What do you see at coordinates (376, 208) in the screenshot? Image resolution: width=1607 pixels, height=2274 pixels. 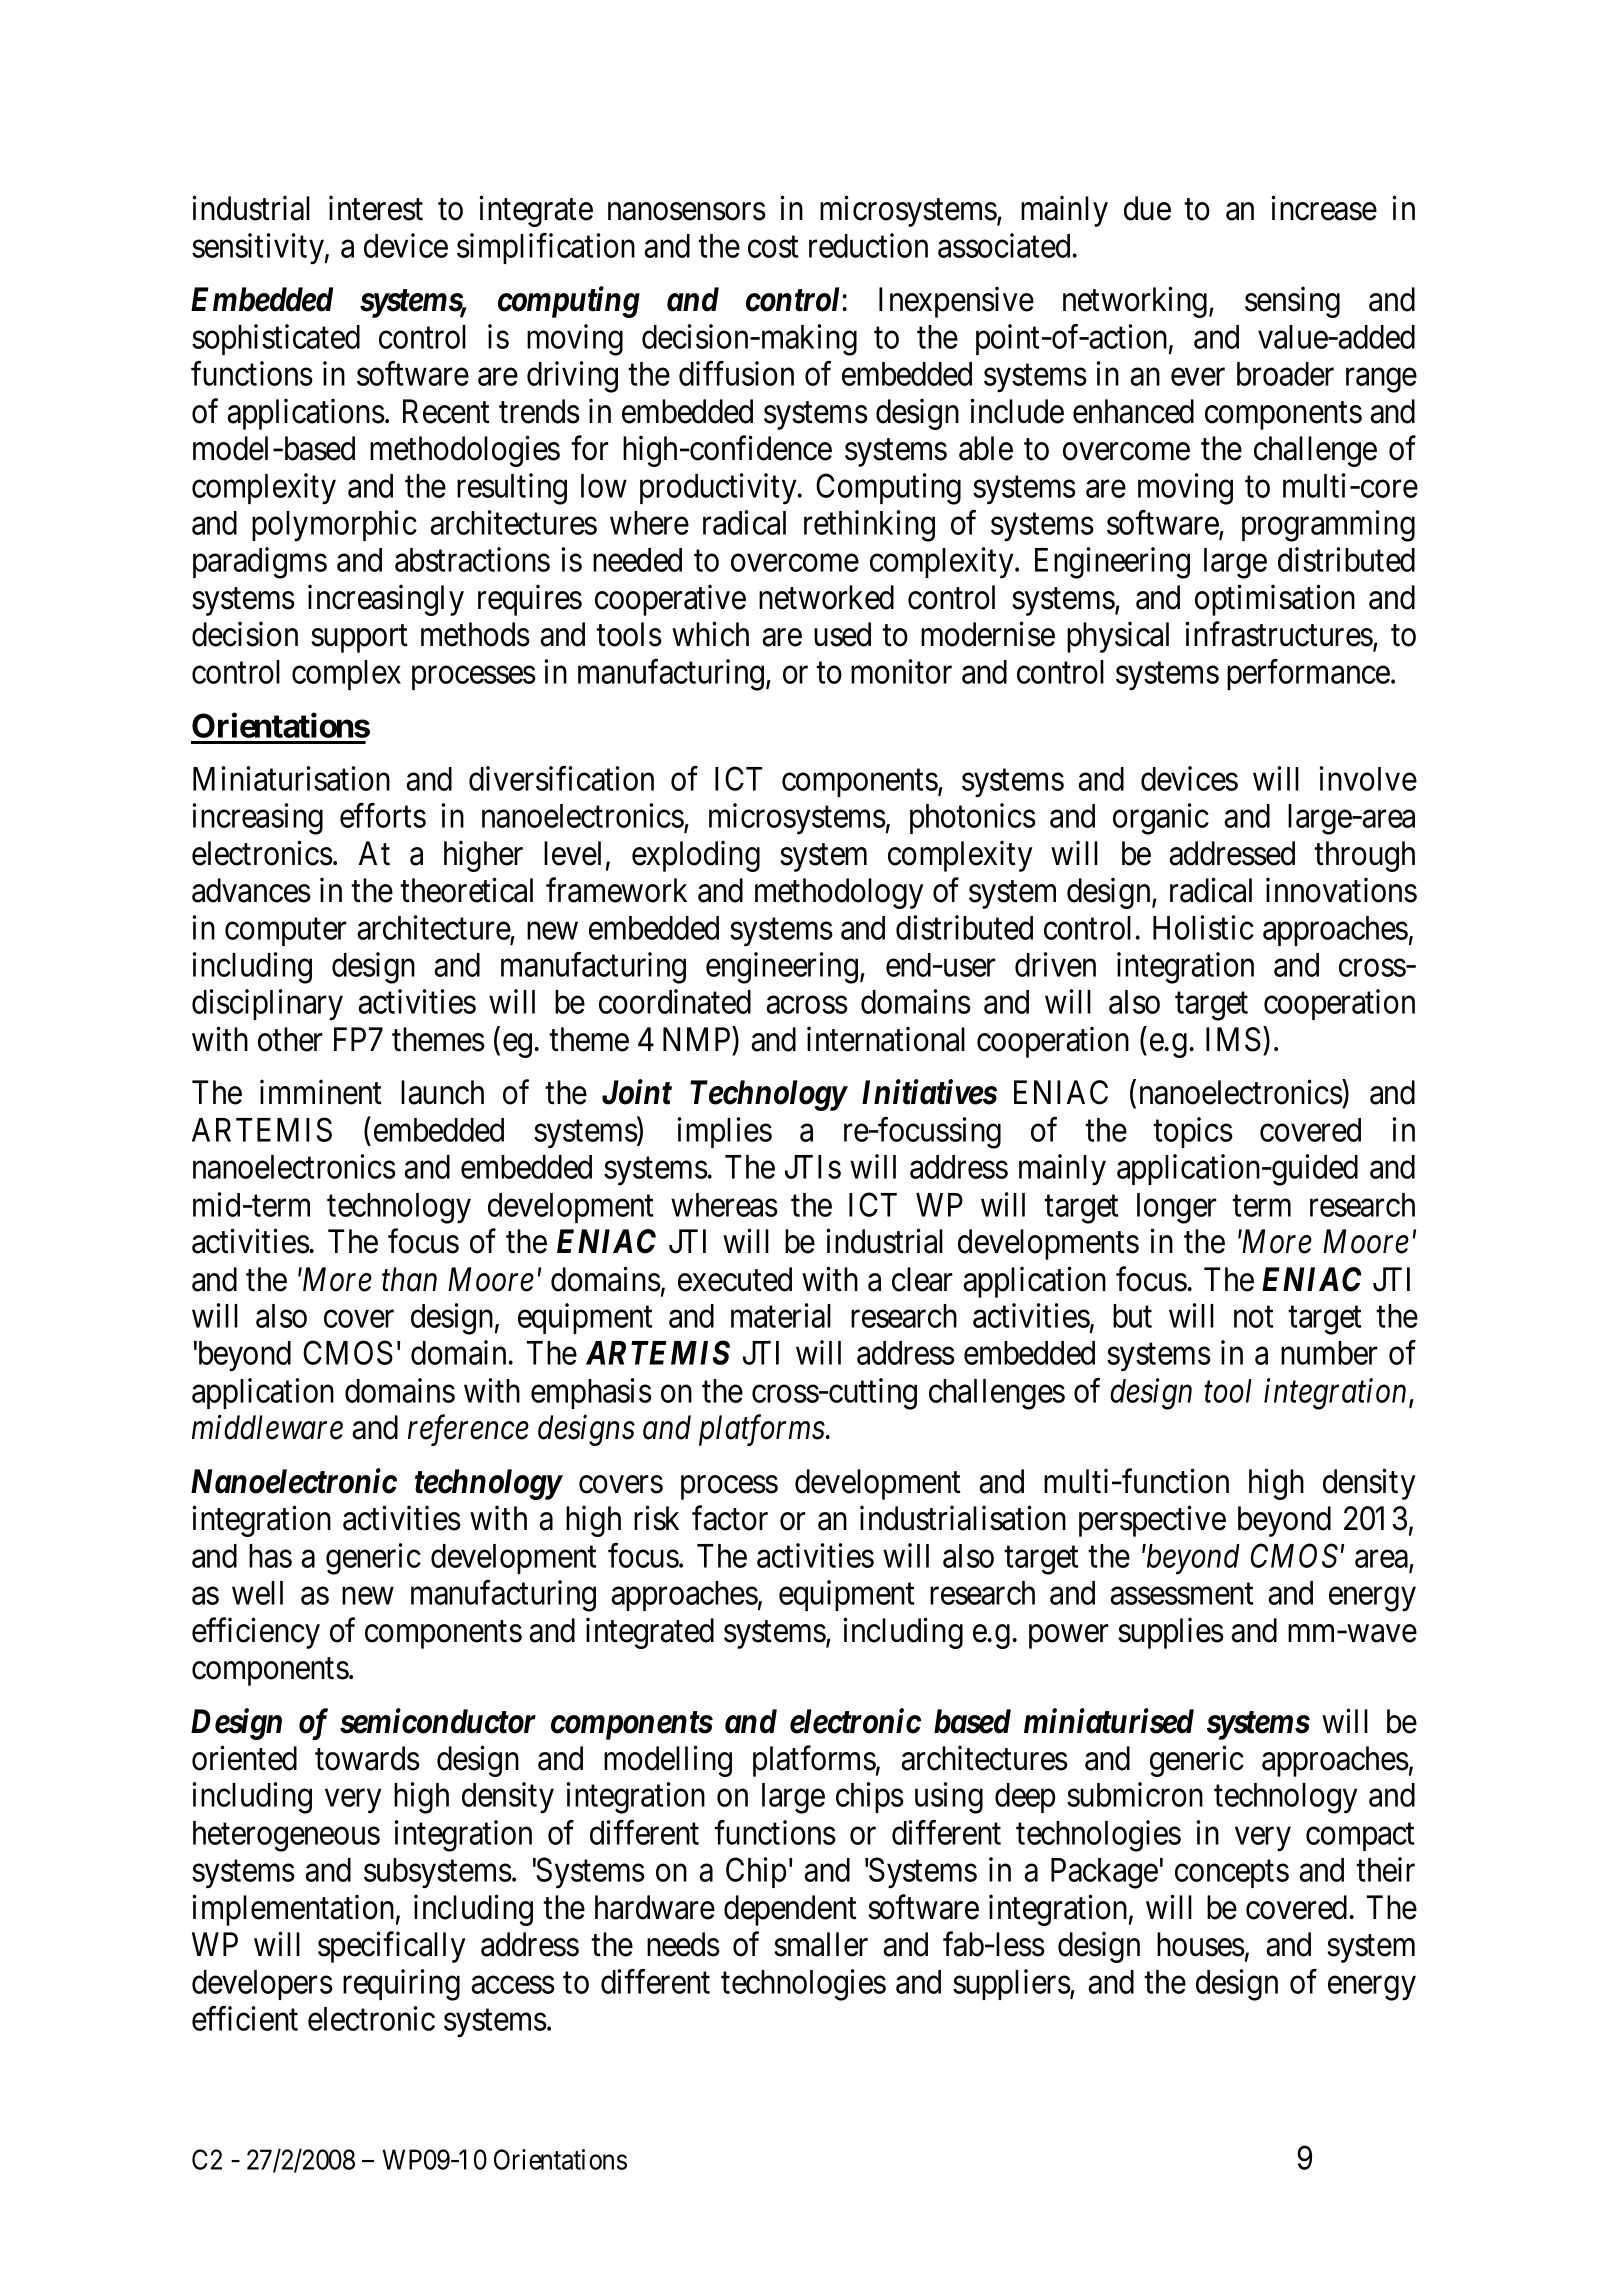 I see `interest` at bounding box center [376, 208].
